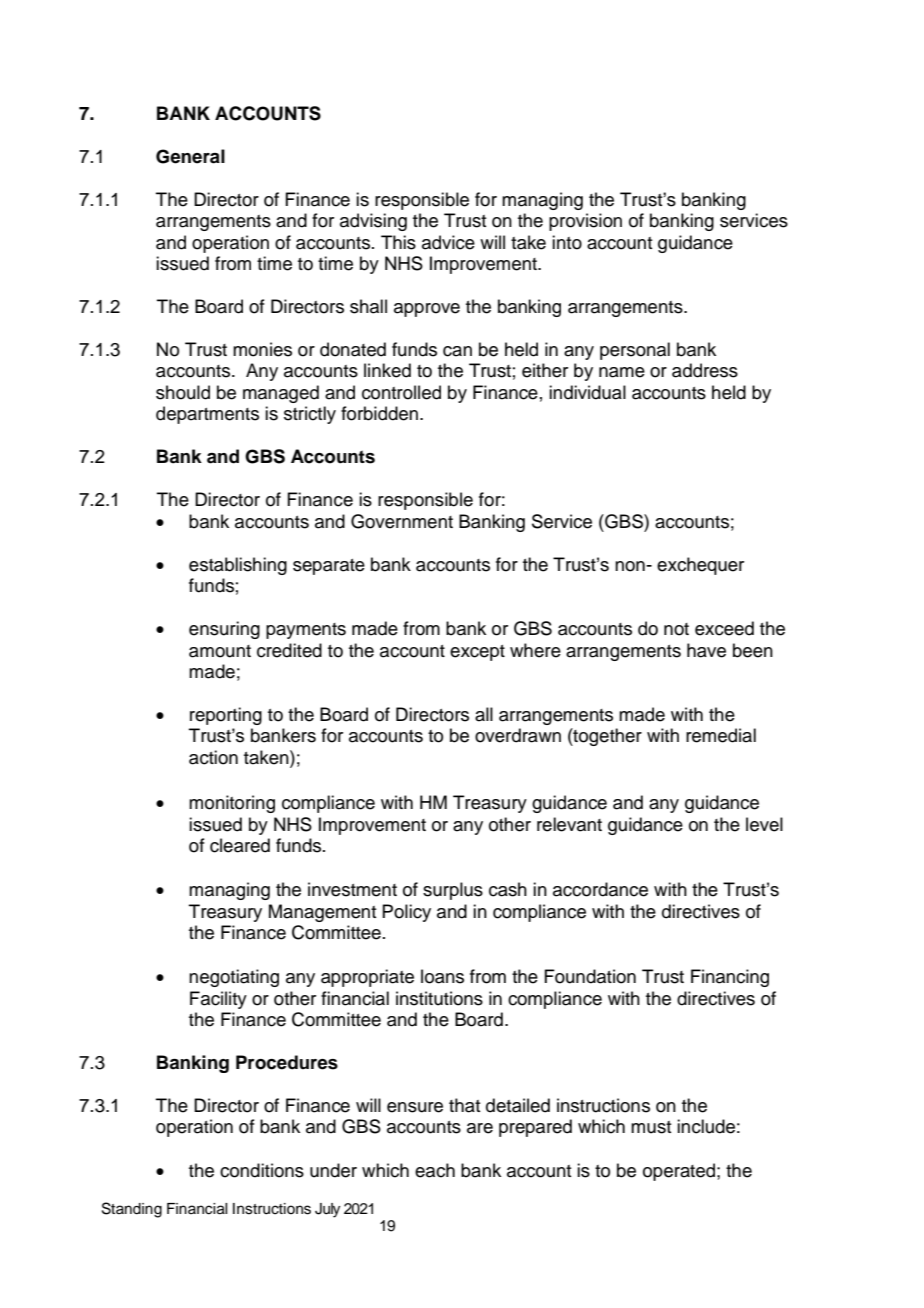  What do you see at coordinates (402, 521) in the document?
I see `Government` at bounding box center [402, 521].
